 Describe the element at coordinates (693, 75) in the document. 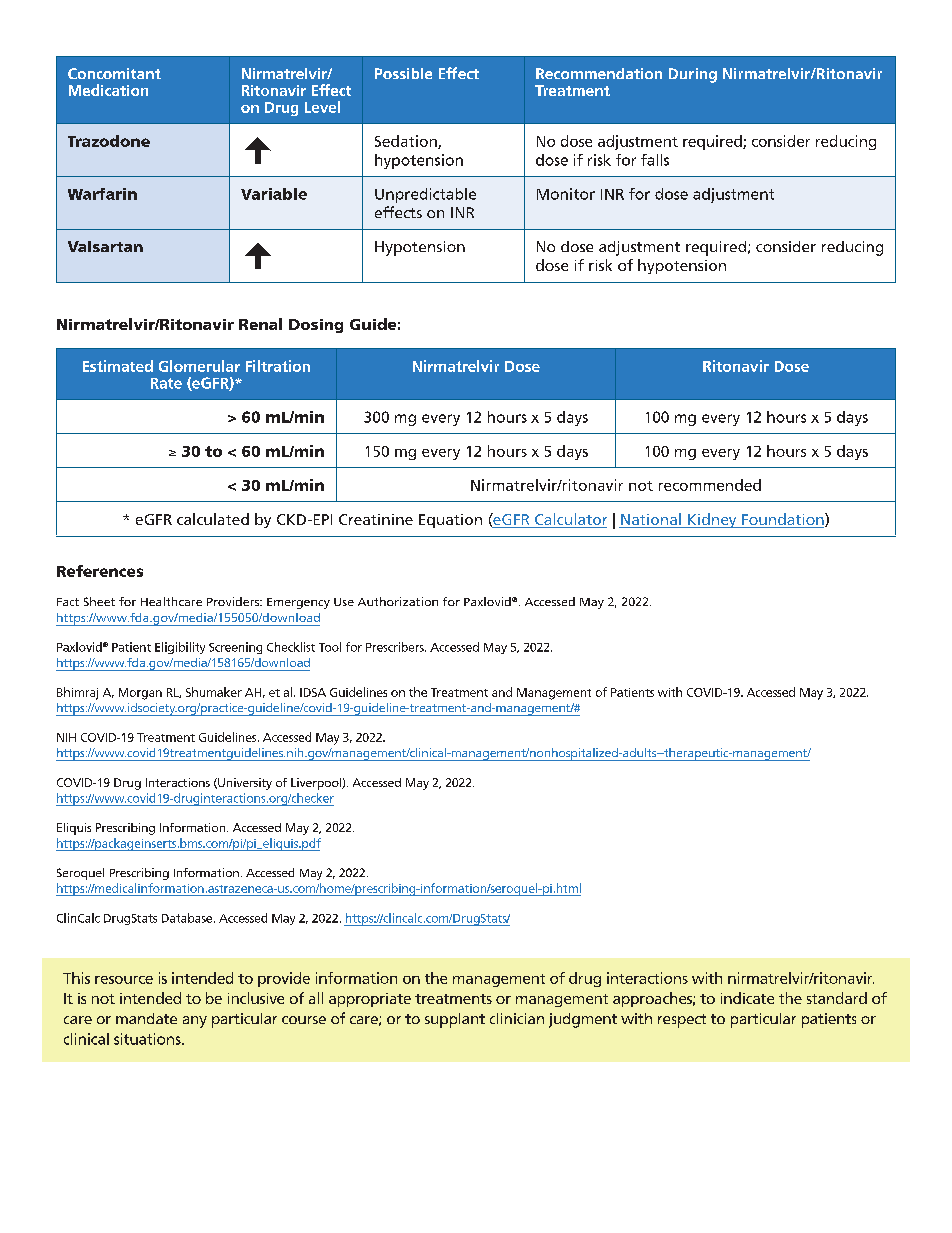

I see `During` at that location.
